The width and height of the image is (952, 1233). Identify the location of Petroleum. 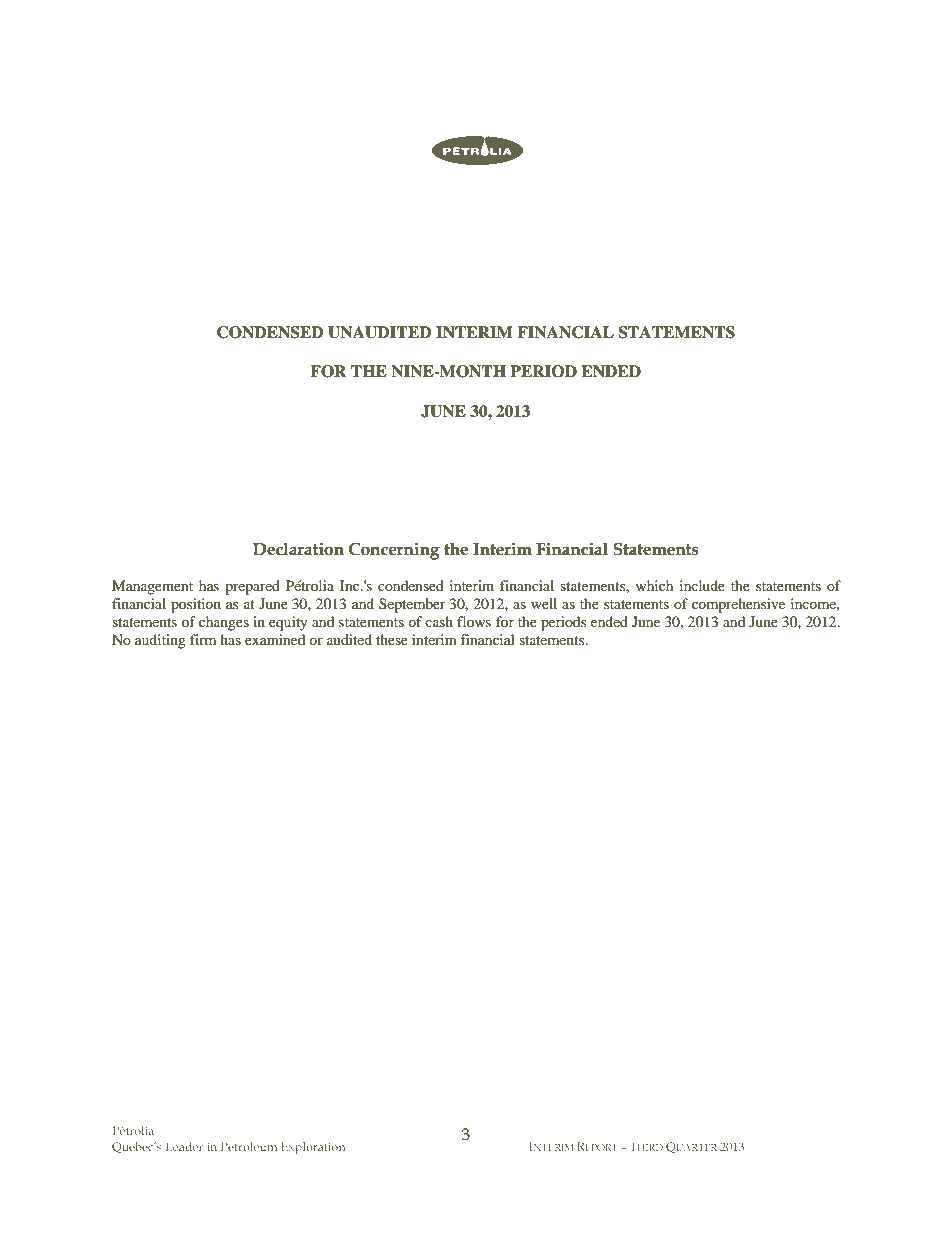
(249, 1146).
